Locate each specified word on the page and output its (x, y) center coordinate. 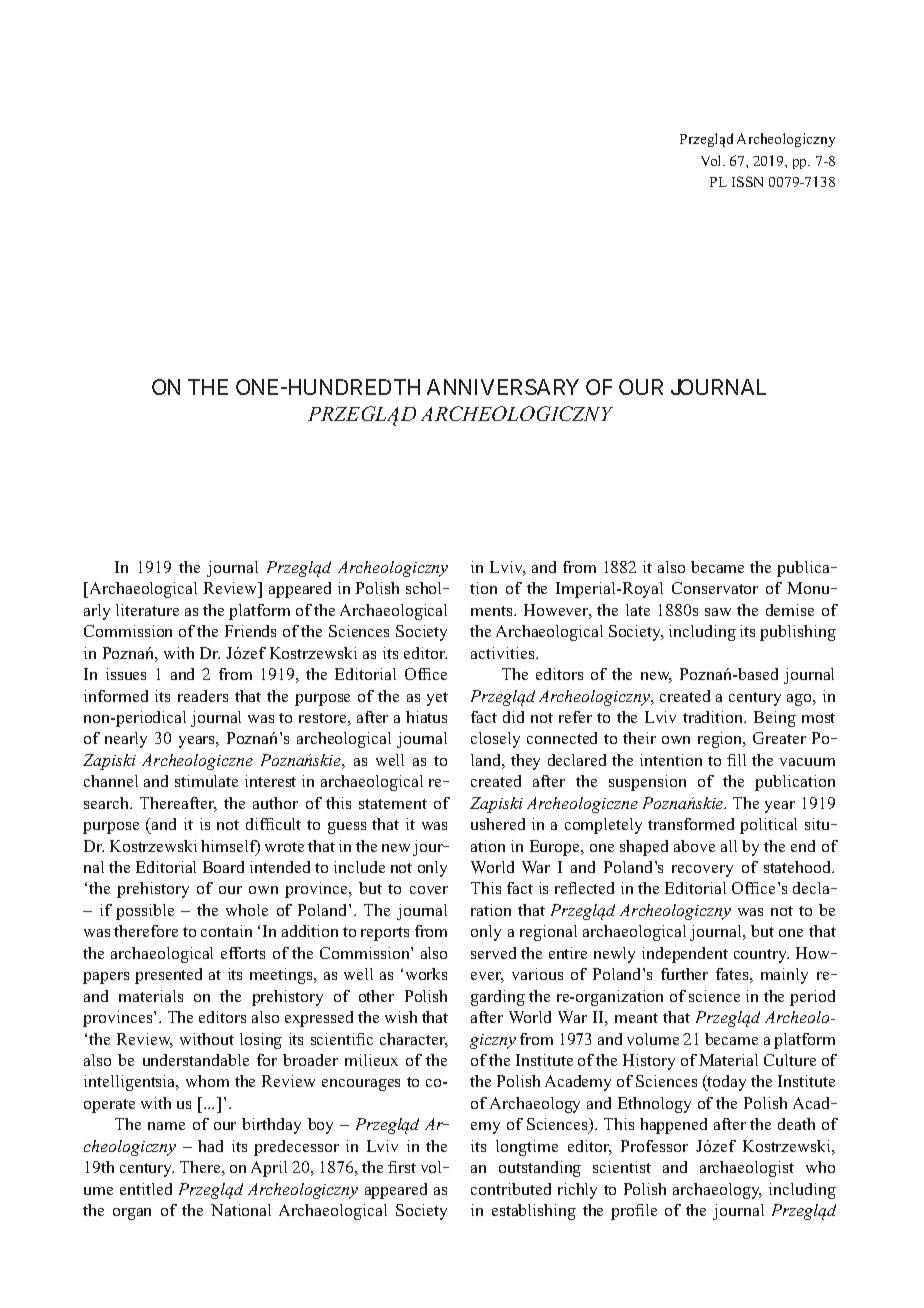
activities (504, 653)
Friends (250, 631)
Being (775, 719)
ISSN (747, 181)
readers (203, 696)
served (493, 953)
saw (718, 612)
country (761, 956)
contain (226, 931)
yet (437, 699)
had (210, 1146)
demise (790, 610)
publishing (798, 633)
